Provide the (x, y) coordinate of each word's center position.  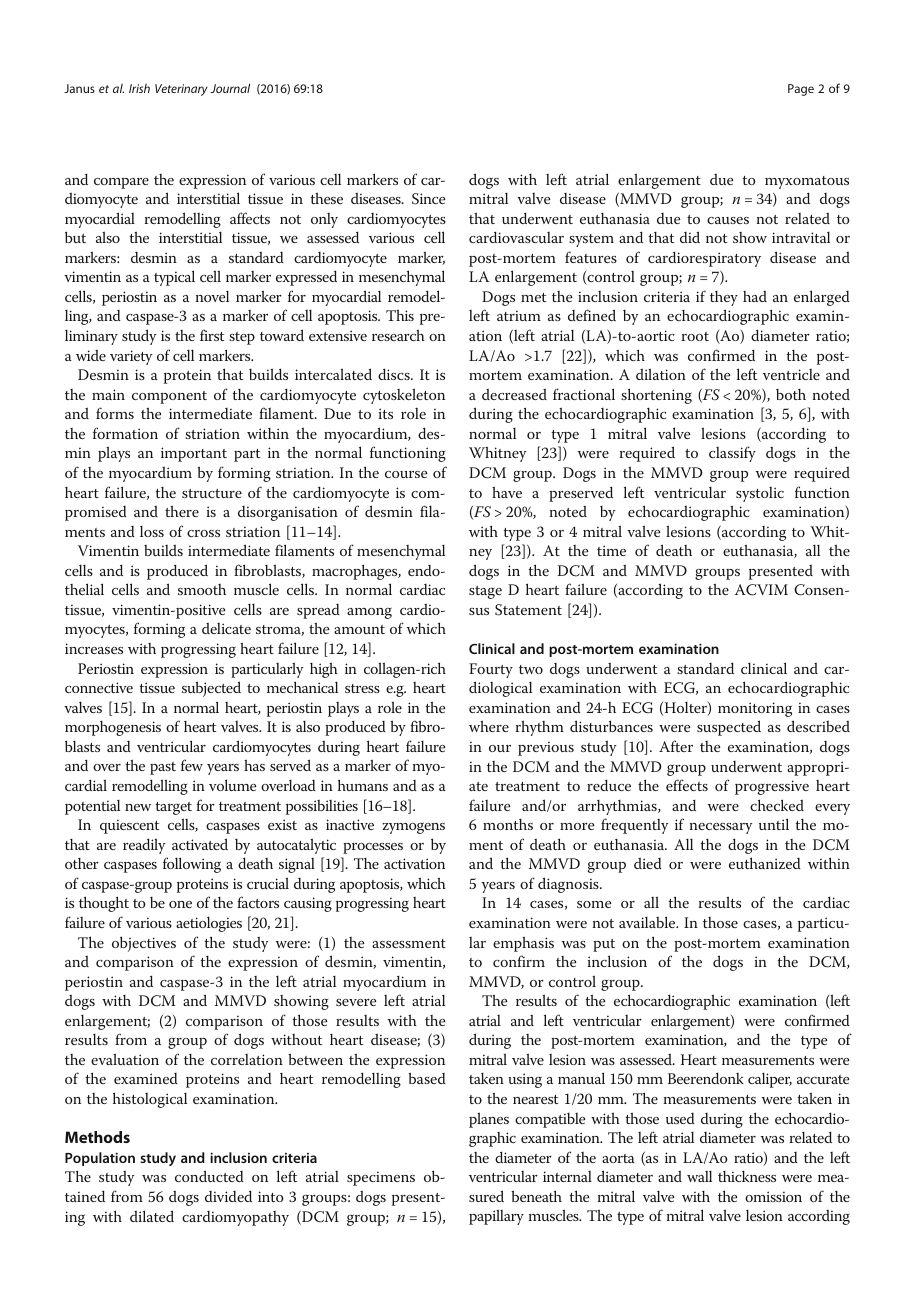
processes (373, 848)
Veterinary (181, 90)
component (169, 397)
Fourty (491, 670)
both (791, 394)
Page (801, 90)
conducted (209, 1176)
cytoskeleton (404, 396)
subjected (211, 689)
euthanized (765, 863)
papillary (496, 1217)
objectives (144, 944)
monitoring (755, 709)
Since (428, 199)
